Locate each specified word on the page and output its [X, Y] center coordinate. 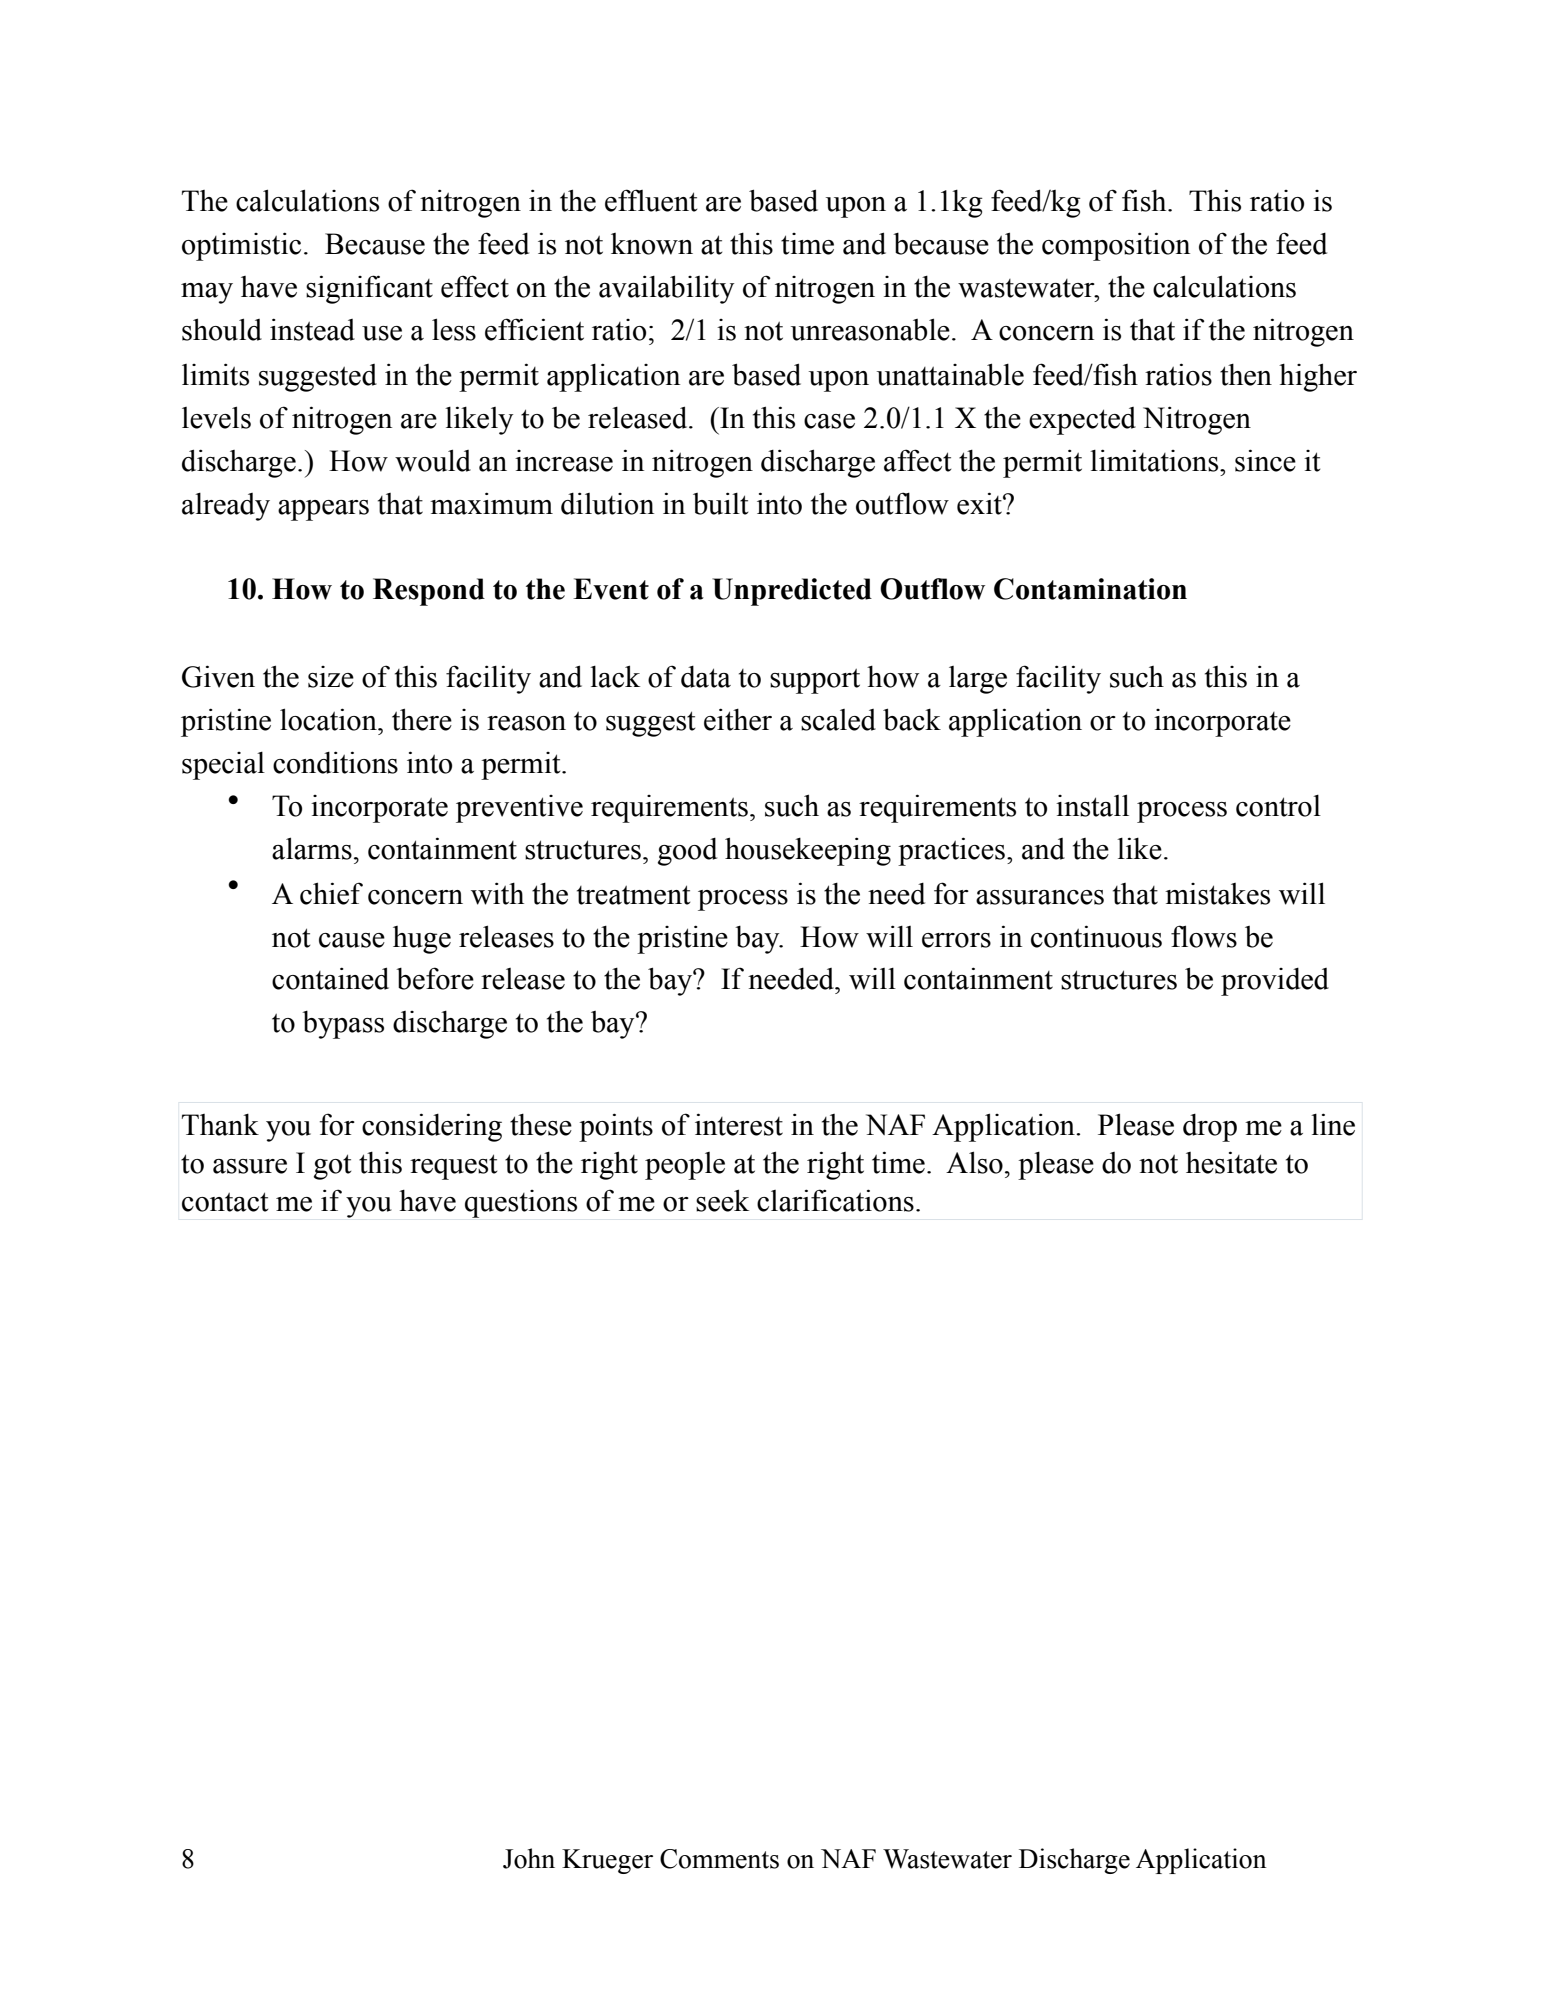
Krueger [607, 1861]
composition [1116, 246]
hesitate [1231, 1162]
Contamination [1090, 589]
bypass [343, 1025]
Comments [719, 1859]
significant [369, 289]
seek [722, 1200]
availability [666, 289]
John [529, 1858]
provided [1275, 982]
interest [739, 1124]
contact [225, 1202]
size [331, 677]
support [815, 681]
